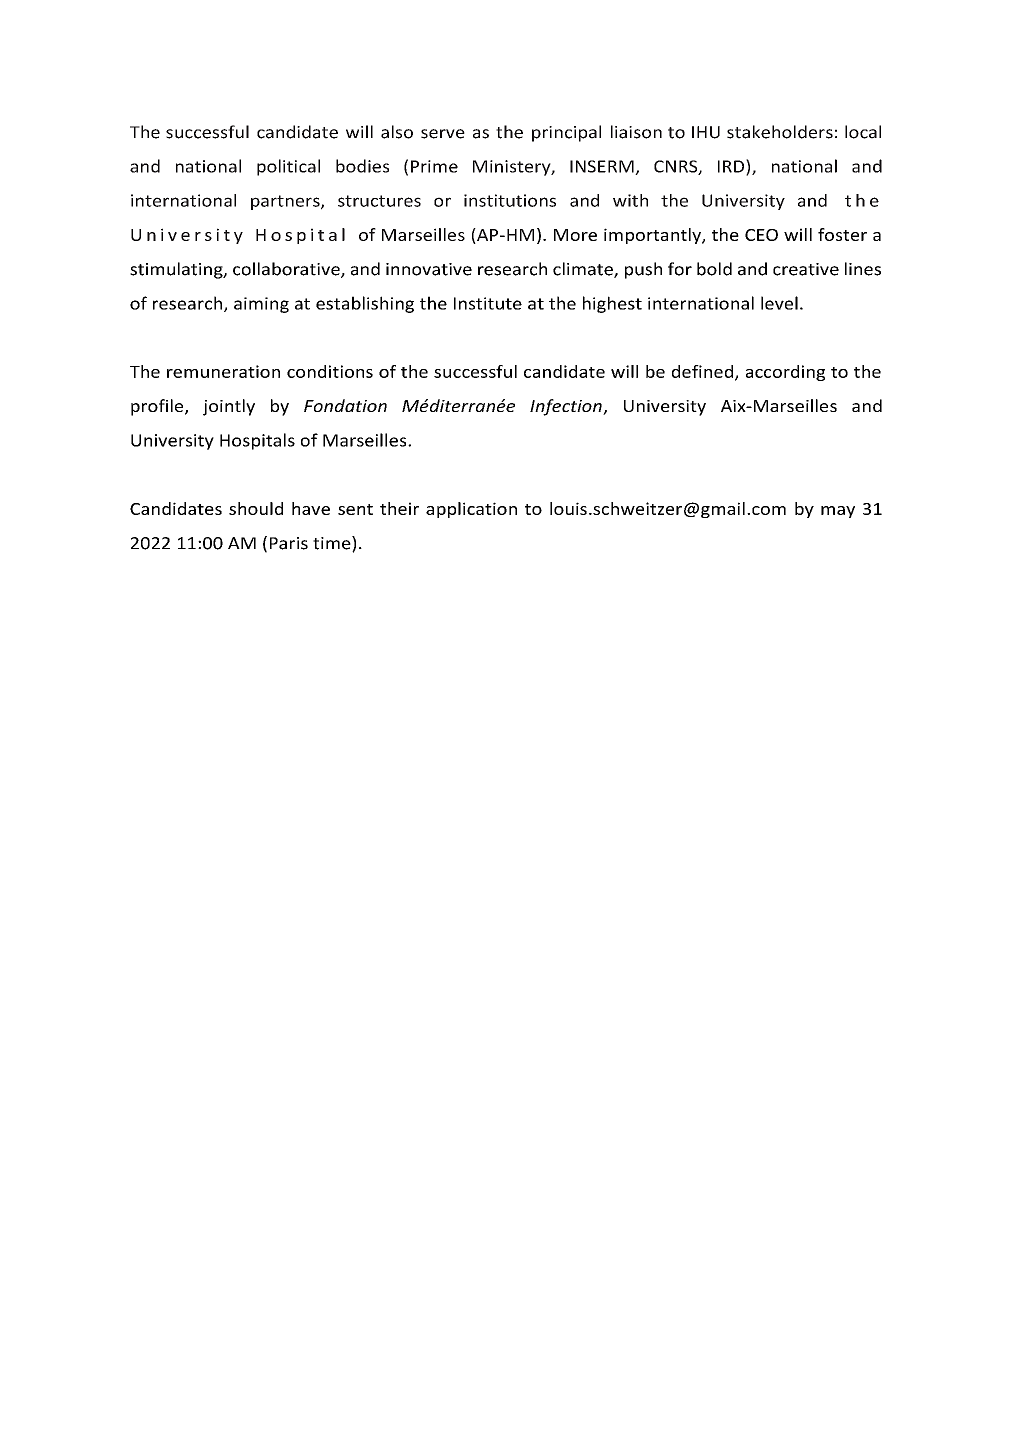 The image size is (1012, 1431). I want to click on CEO, so click(761, 235).
